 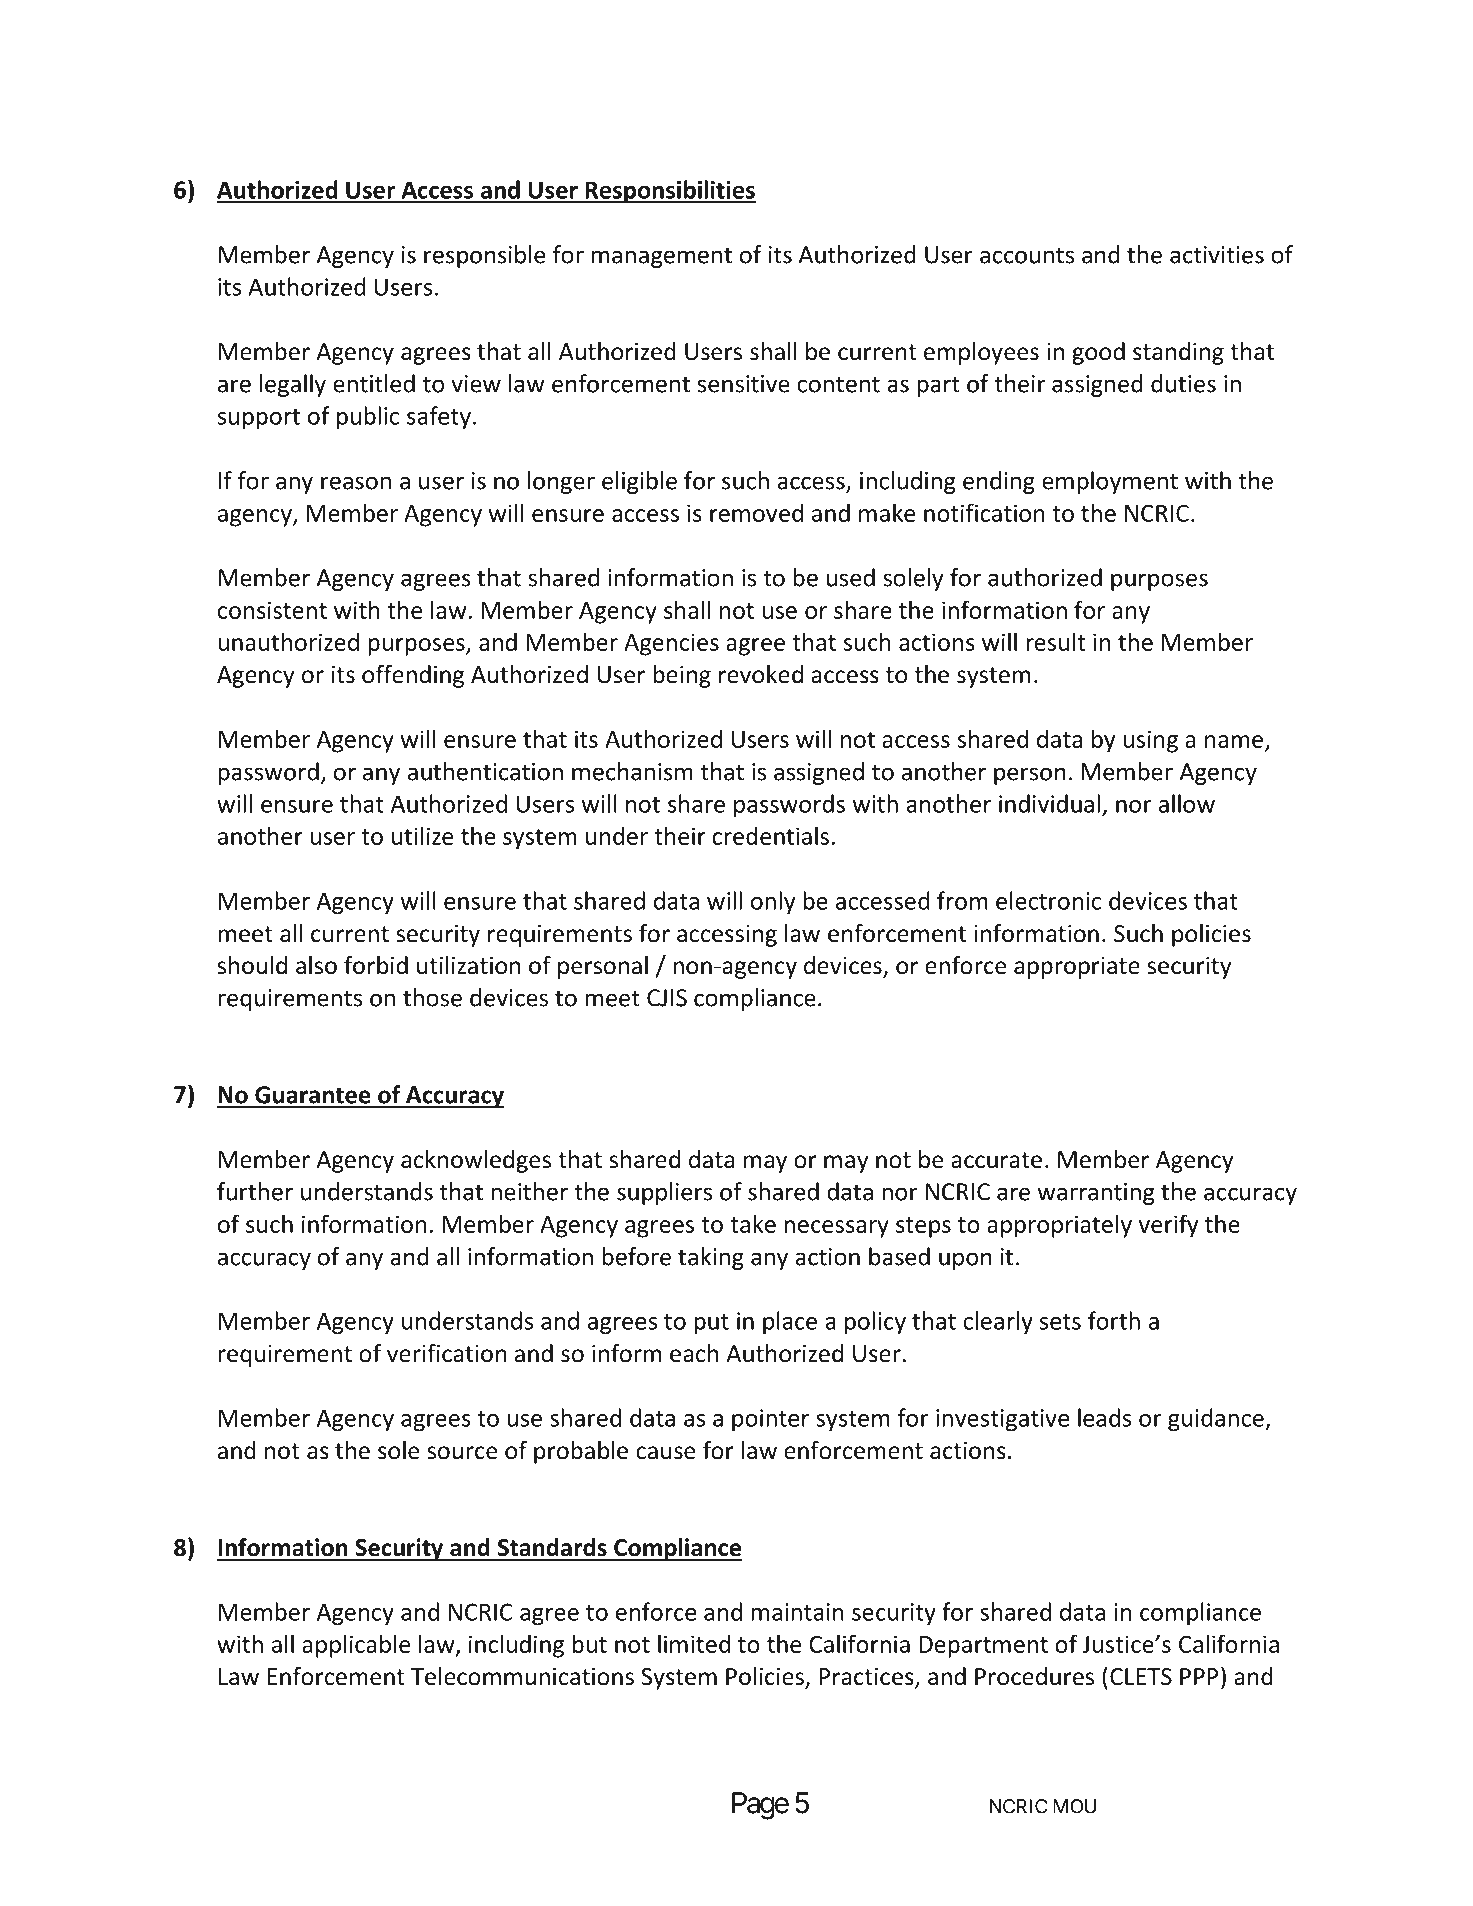 What do you see at coordinates (484, 256) in the image?
I see `responsible` at bounding box center [484, 256].
